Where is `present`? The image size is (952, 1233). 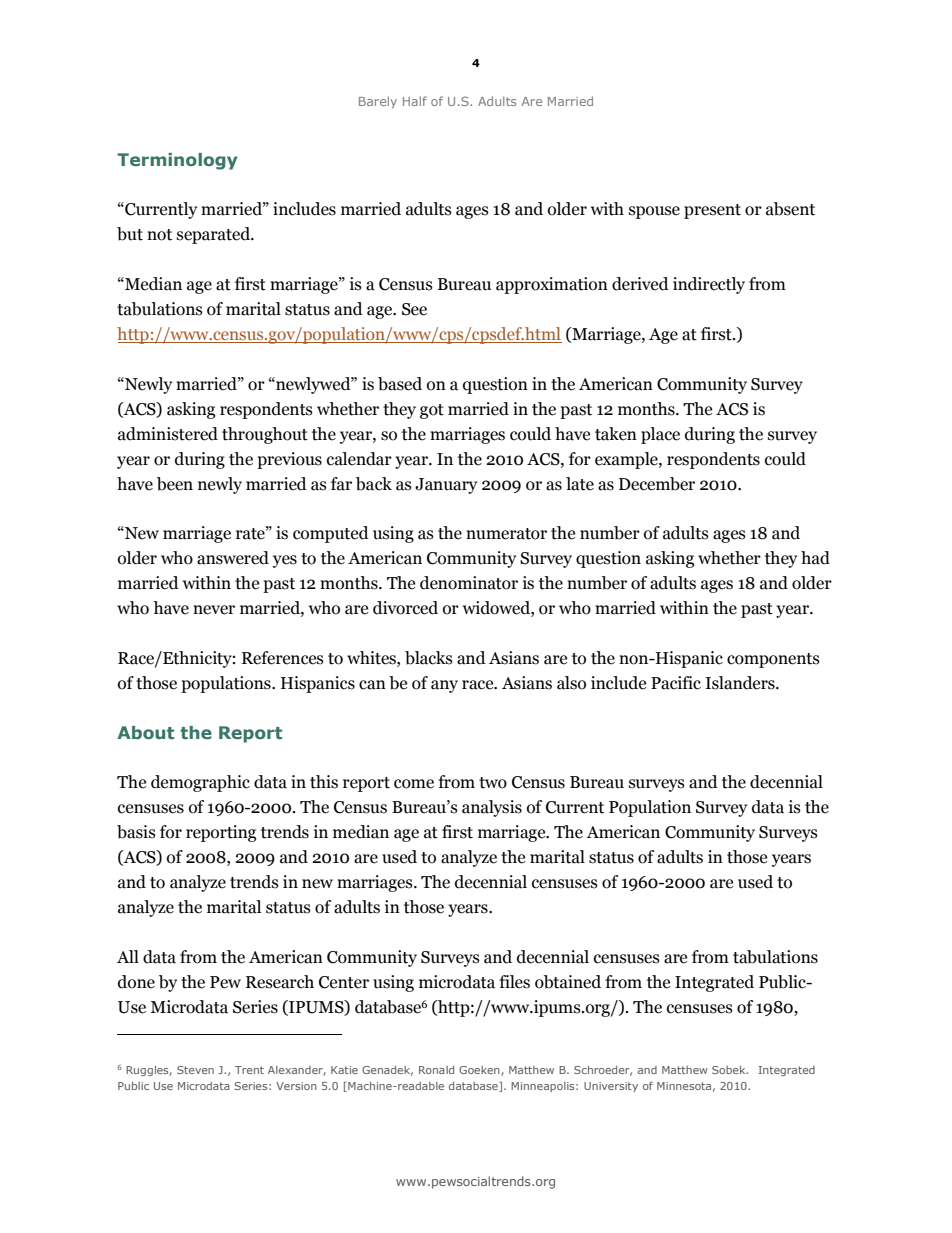 present is located at coordinates (712, 211).
